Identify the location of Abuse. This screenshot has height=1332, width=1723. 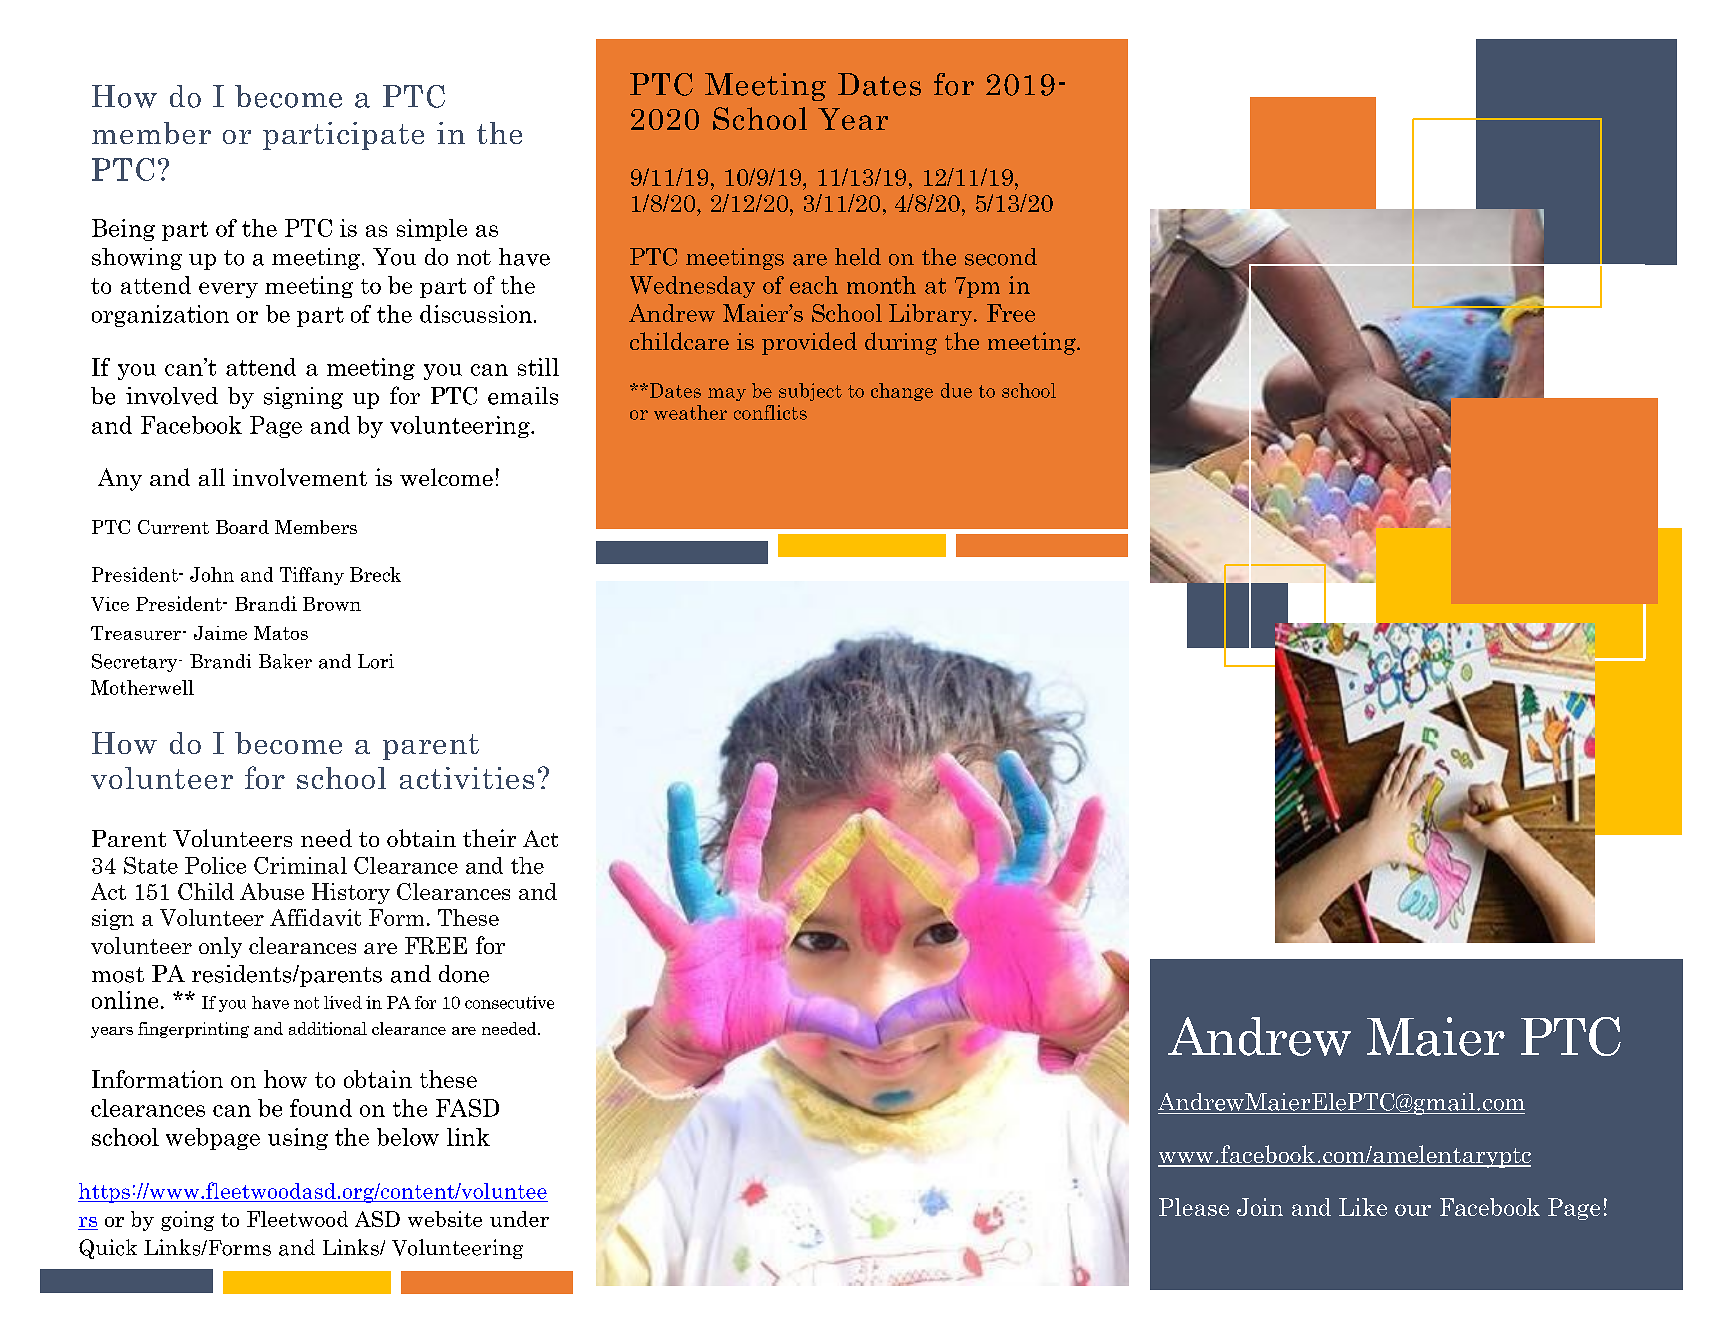
(272, 891).
